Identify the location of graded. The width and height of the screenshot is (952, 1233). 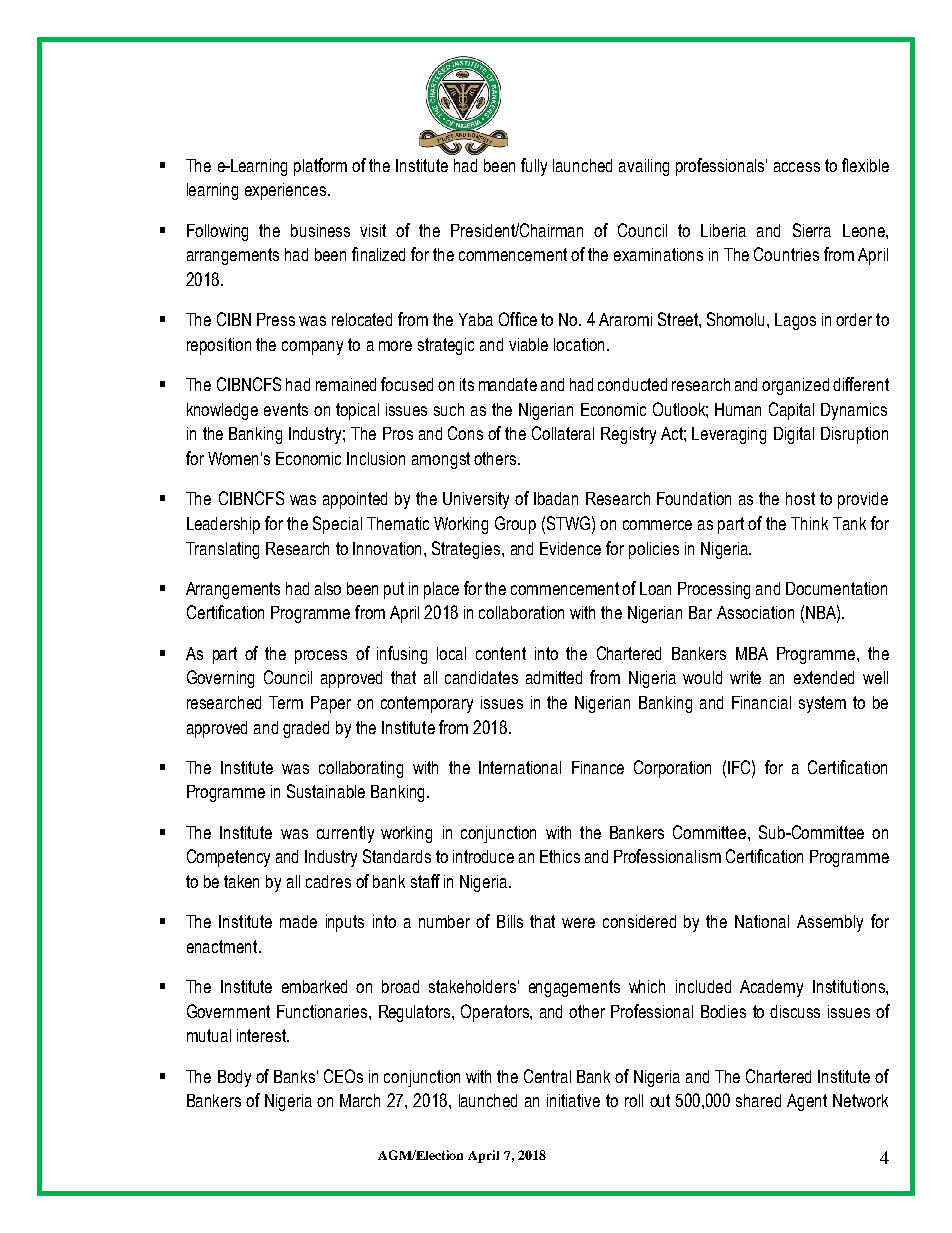
(306, 729).
